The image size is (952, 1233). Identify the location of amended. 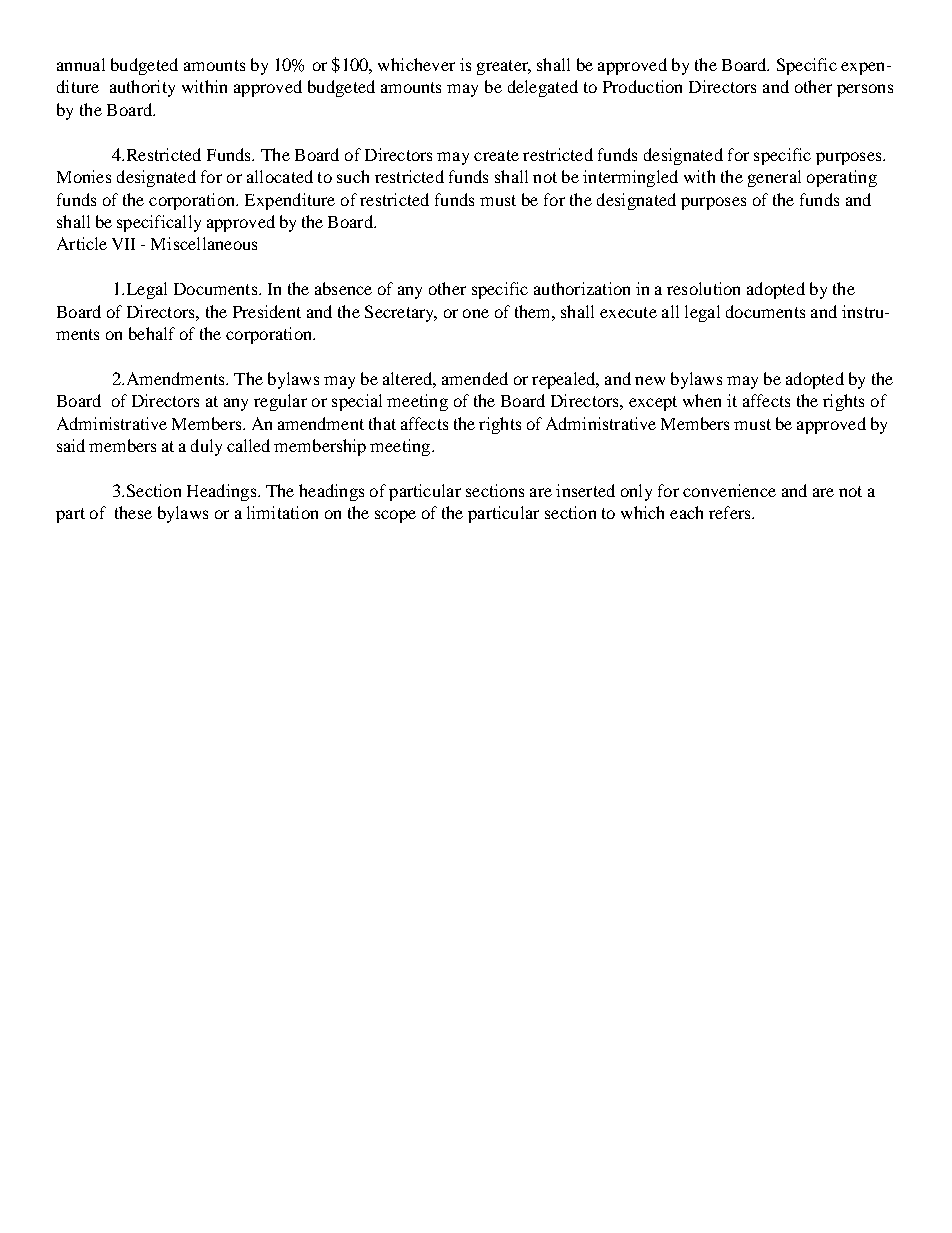
(475, 378).
